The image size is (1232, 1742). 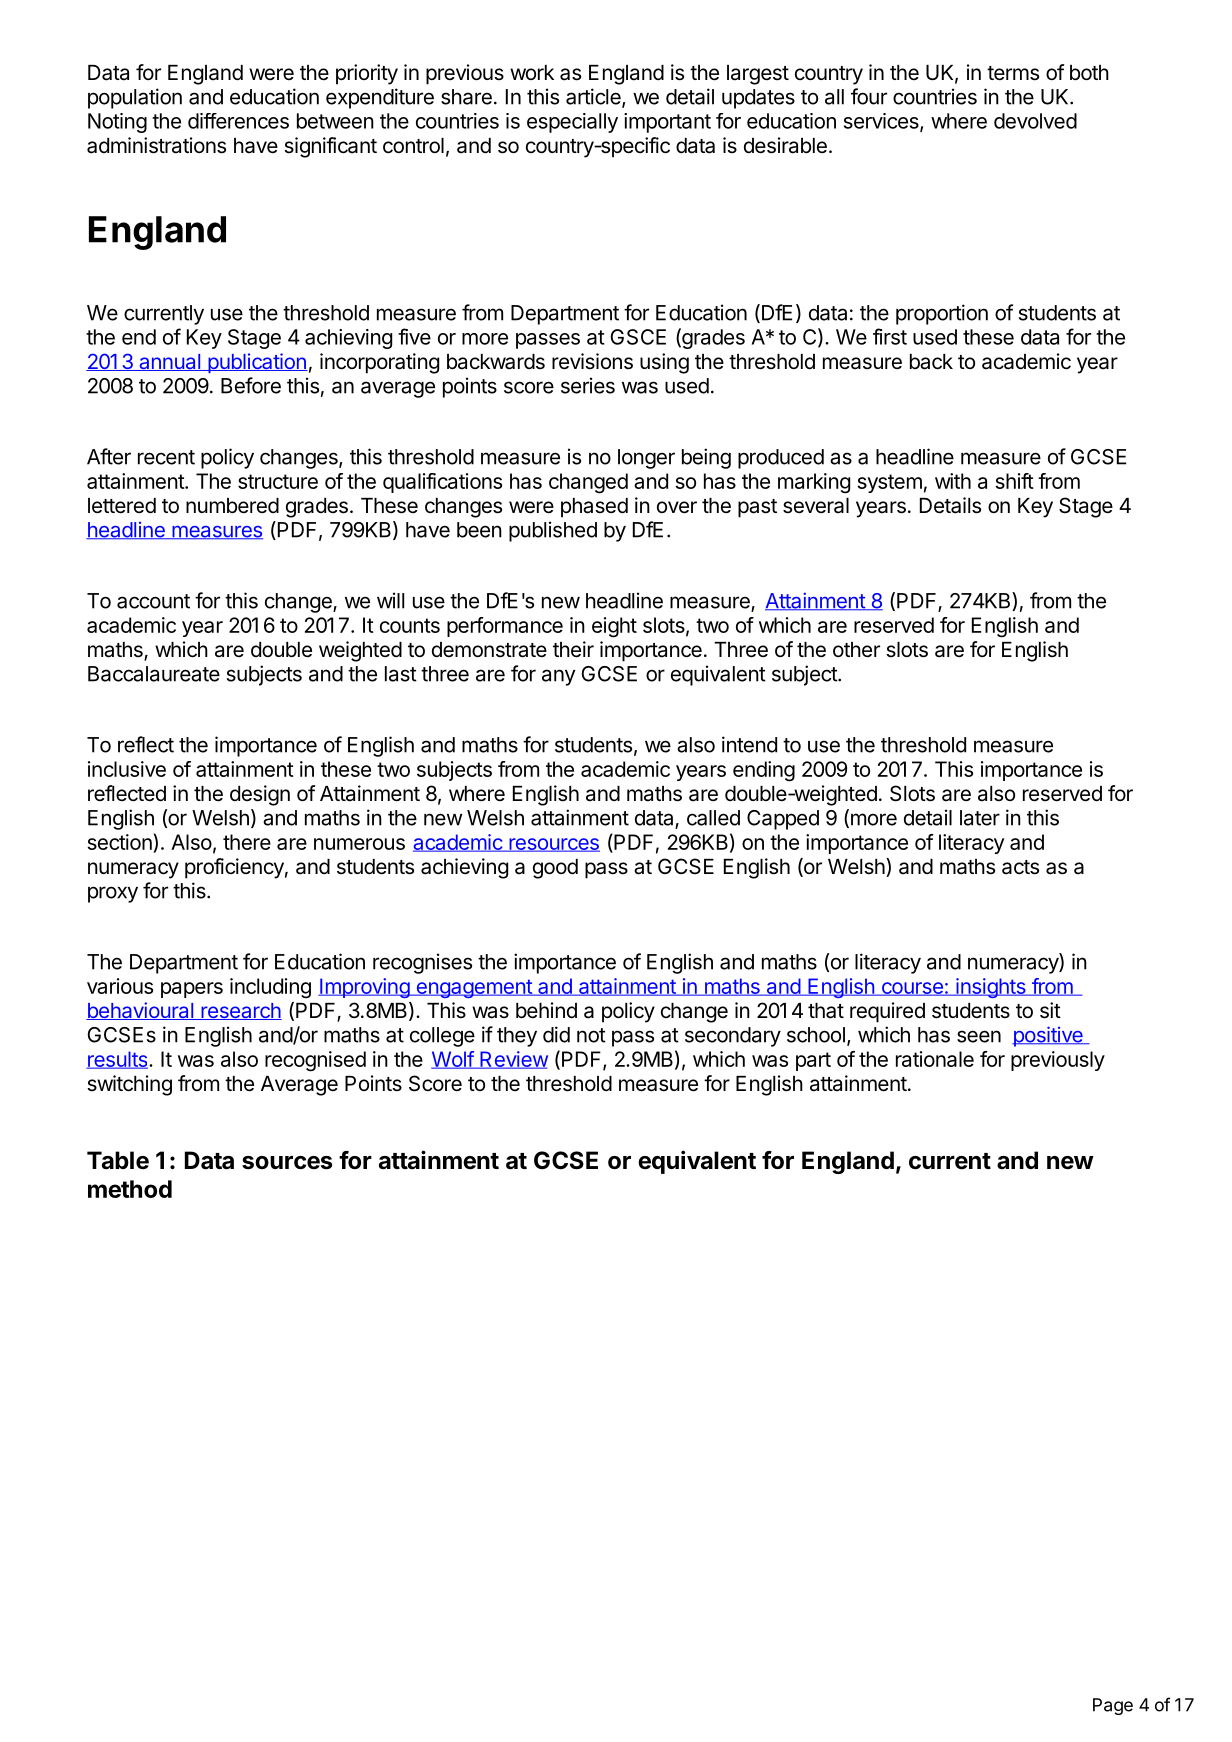 What do you see at coordinates (1014, 481) in the screenshot?
I see `shift` at bounding box center [1014, 481].
